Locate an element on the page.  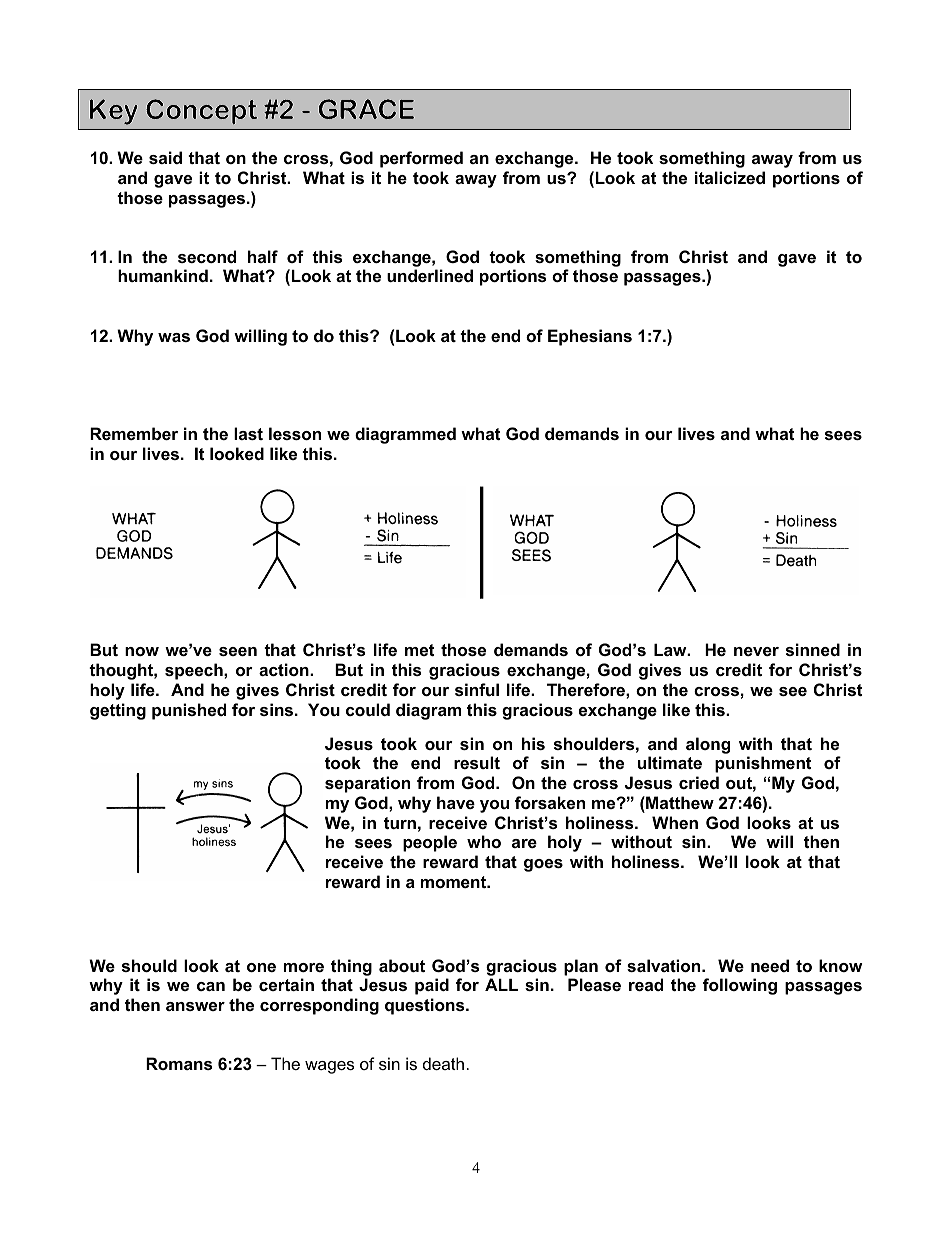
Ephesians is located at coordinates (590, 337).
